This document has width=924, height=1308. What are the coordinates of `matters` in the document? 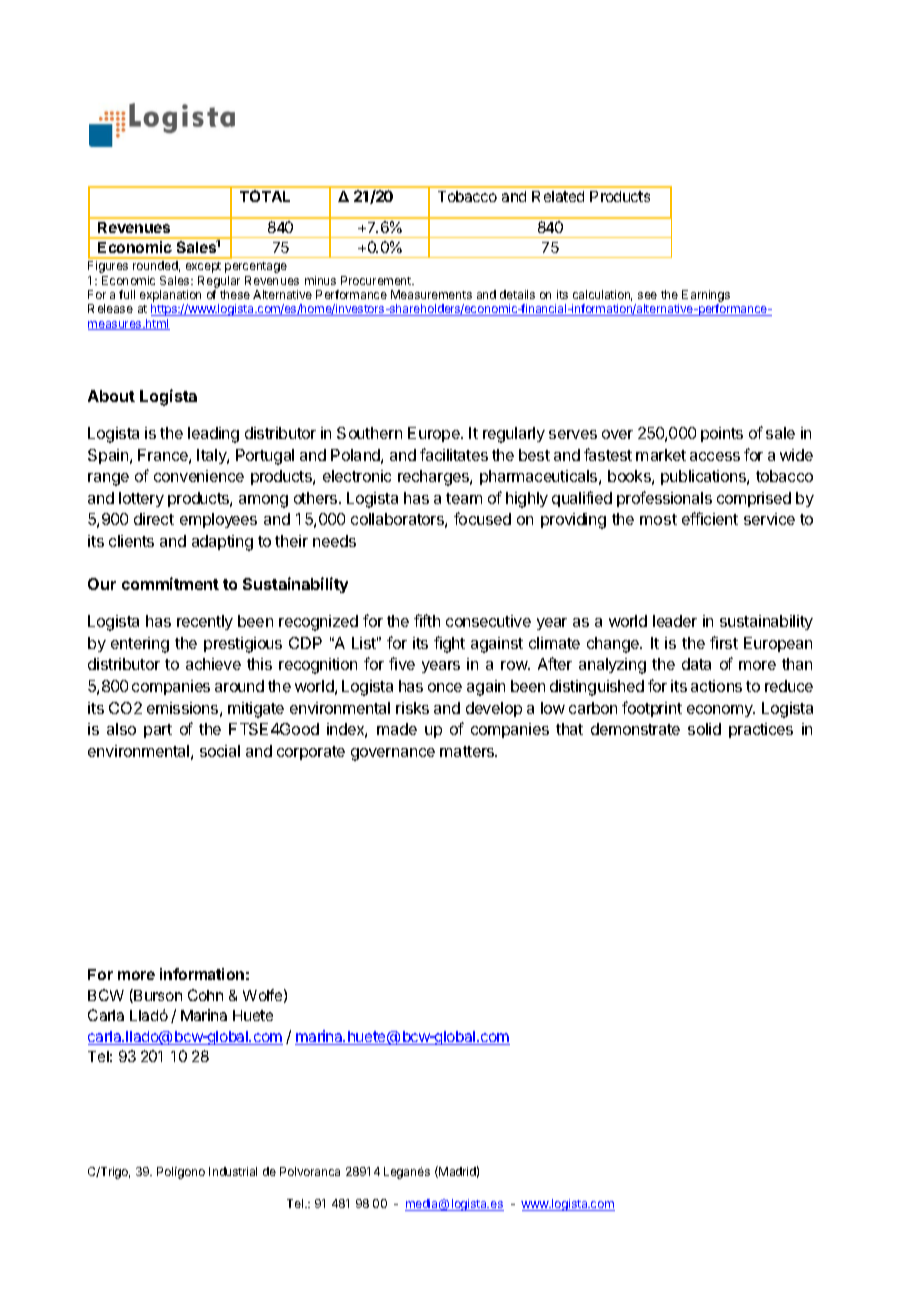 It's located at (468, 751).
